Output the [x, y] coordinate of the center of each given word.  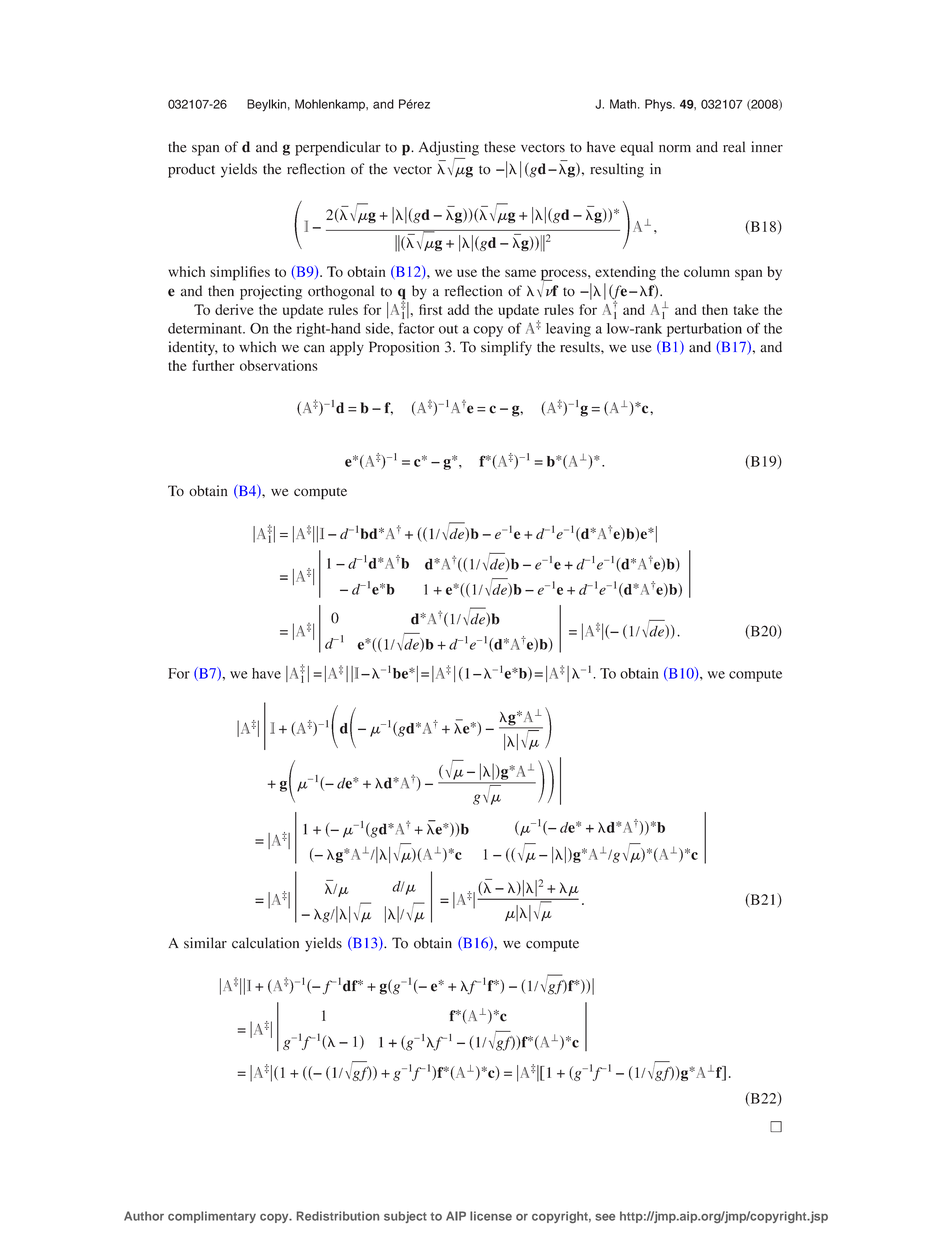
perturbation [704, 330]
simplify [506, 348]
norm [675, 149]
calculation [265, 943]
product [191, 170]
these [500, 147]
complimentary [212, 1217]
